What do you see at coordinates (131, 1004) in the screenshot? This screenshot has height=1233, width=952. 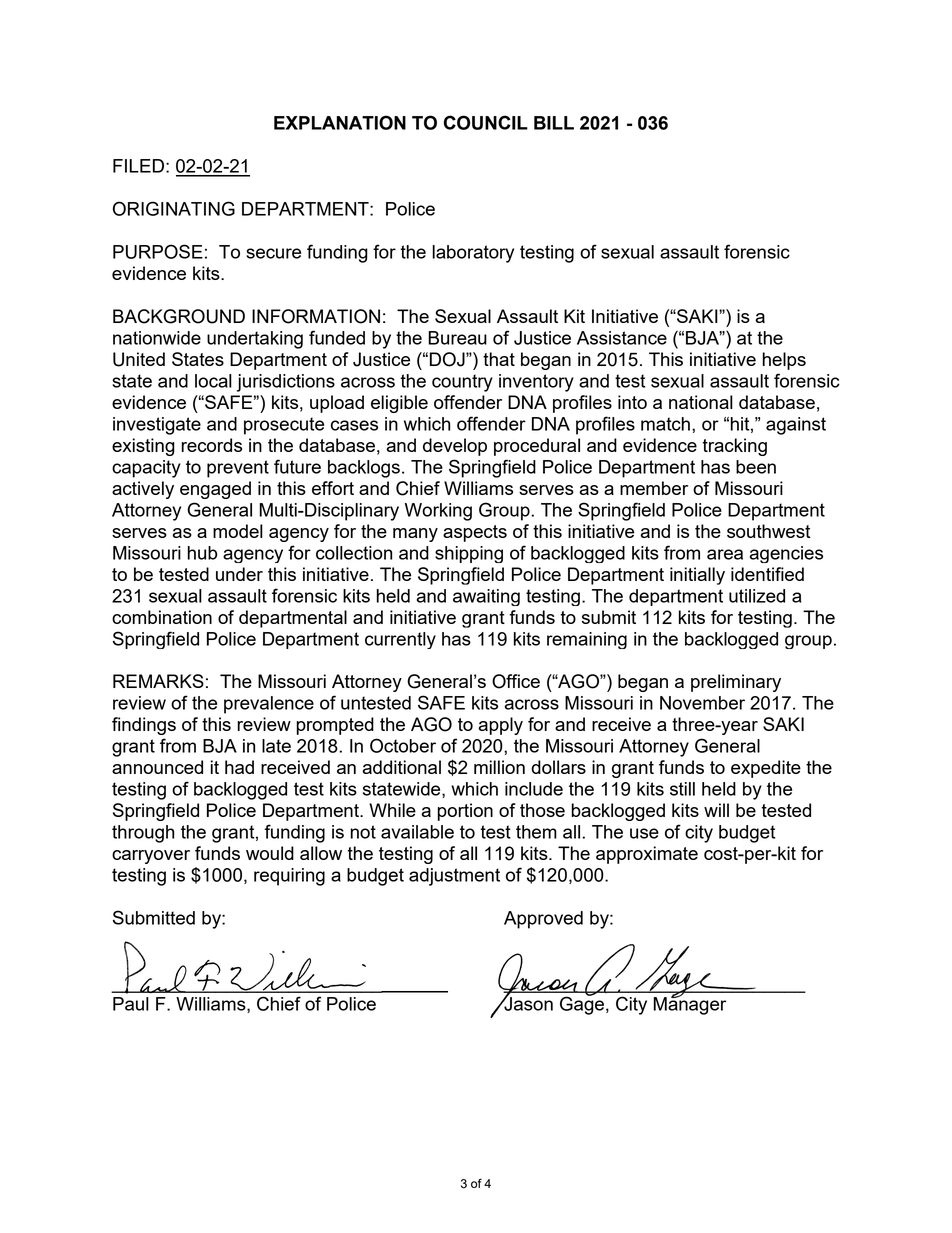 I see `Paul` at bounding box center [131, 1004].
